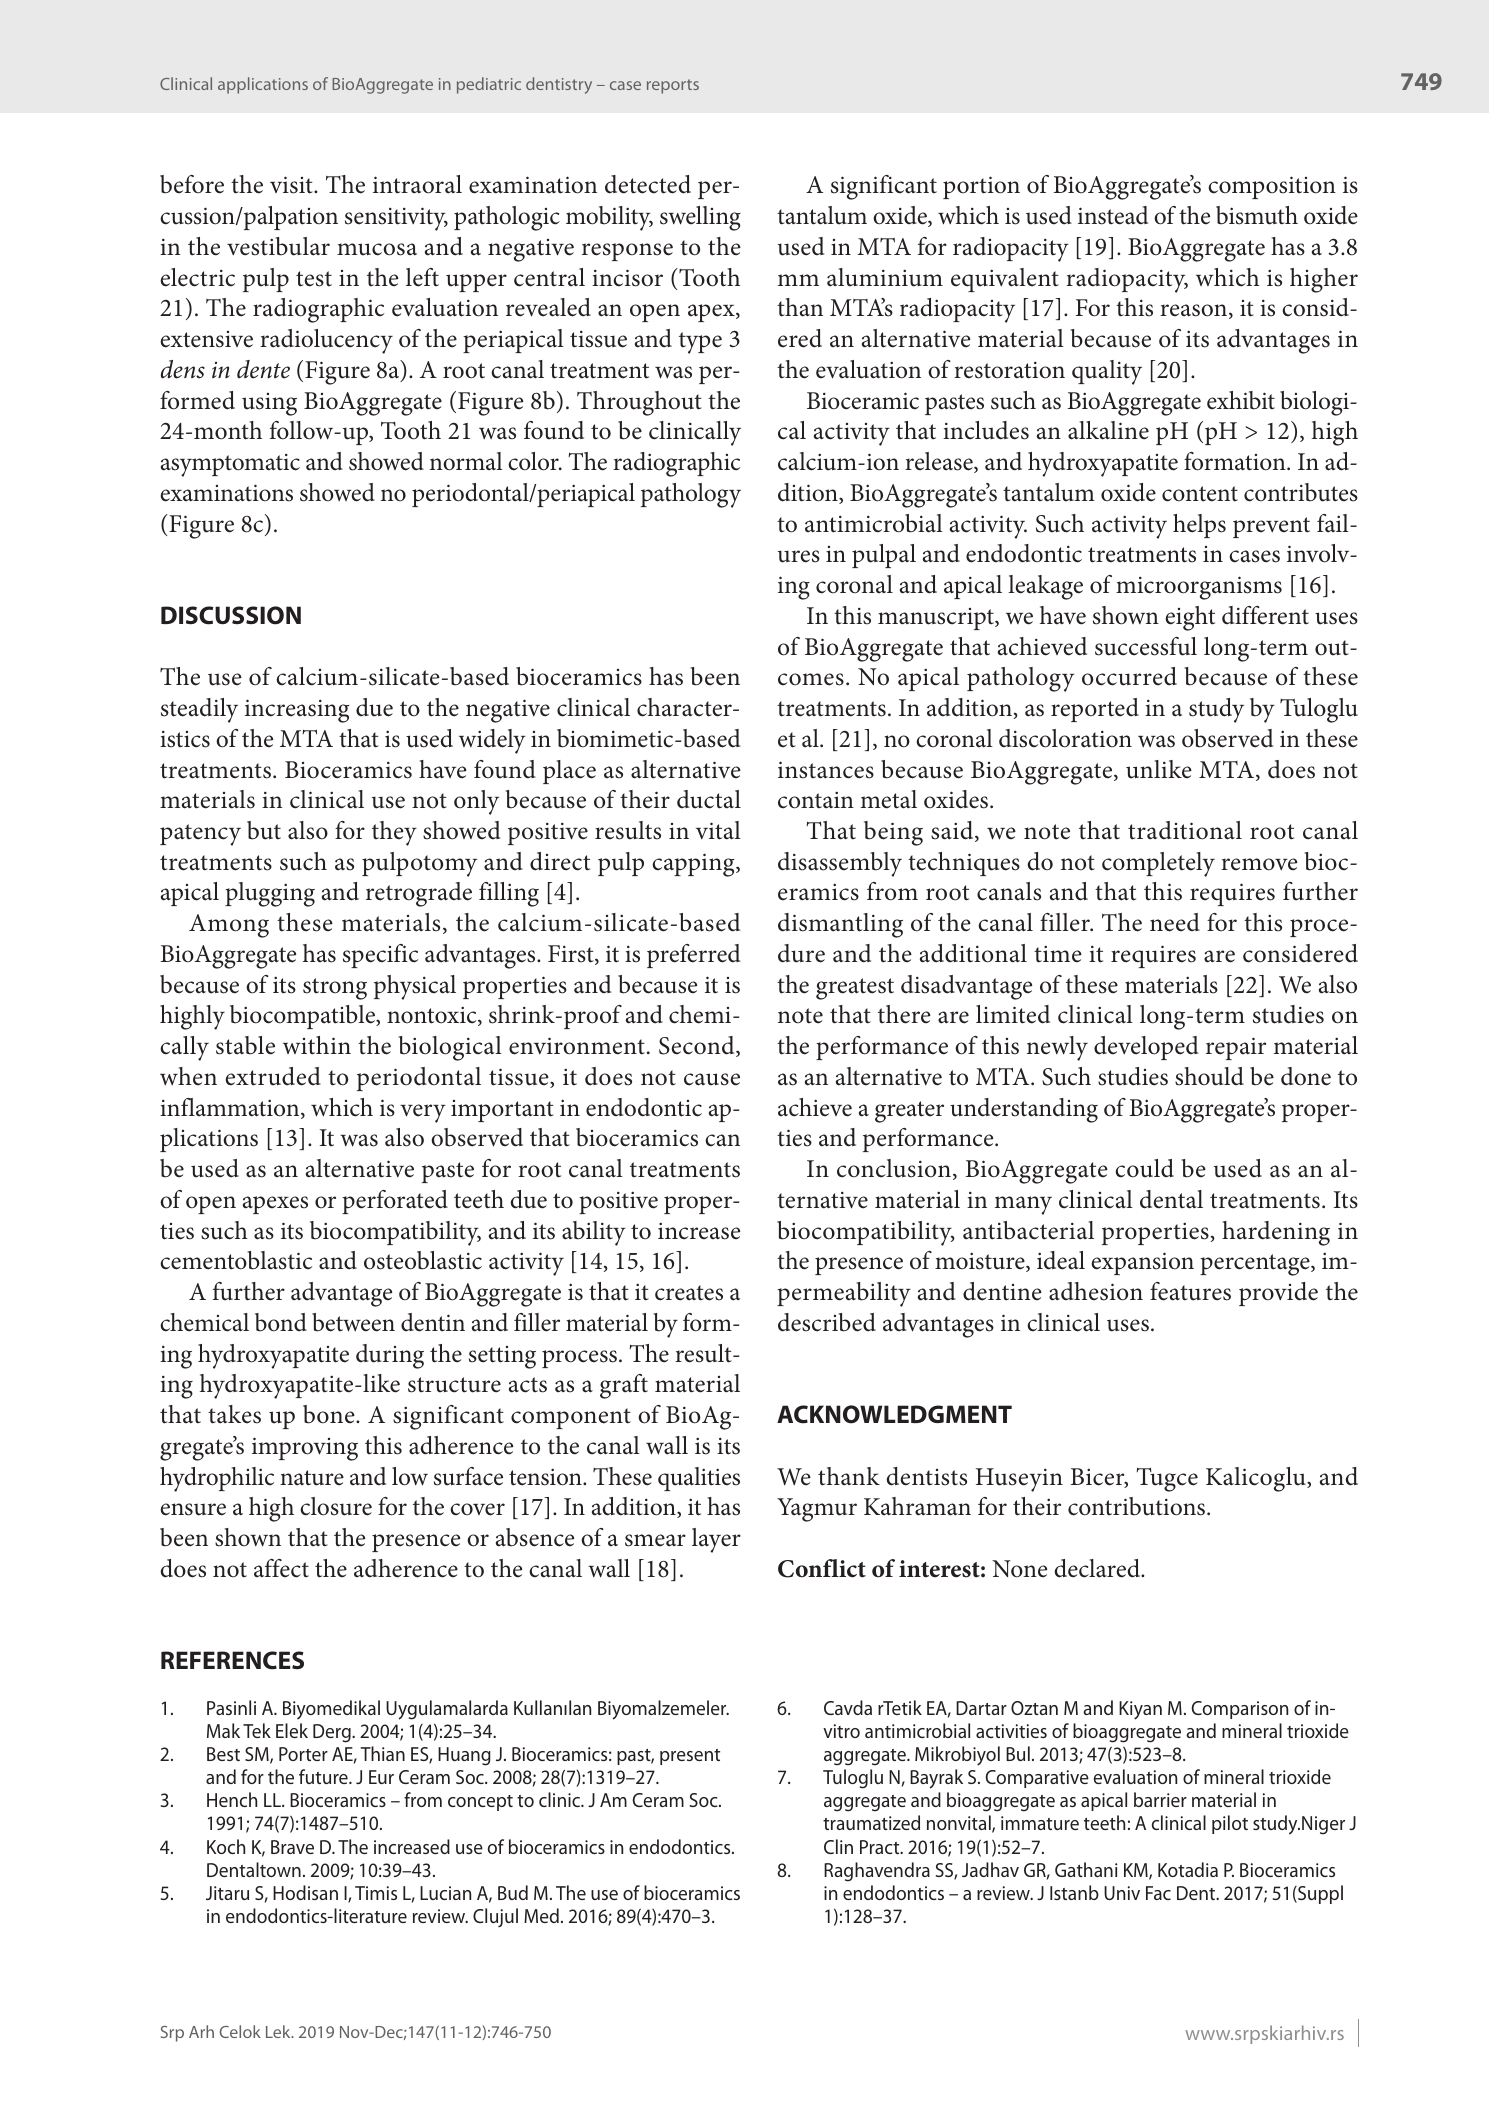 The height and width of the screenshot is (2106, 1489). I want to click on visit, so click(292, 185).
